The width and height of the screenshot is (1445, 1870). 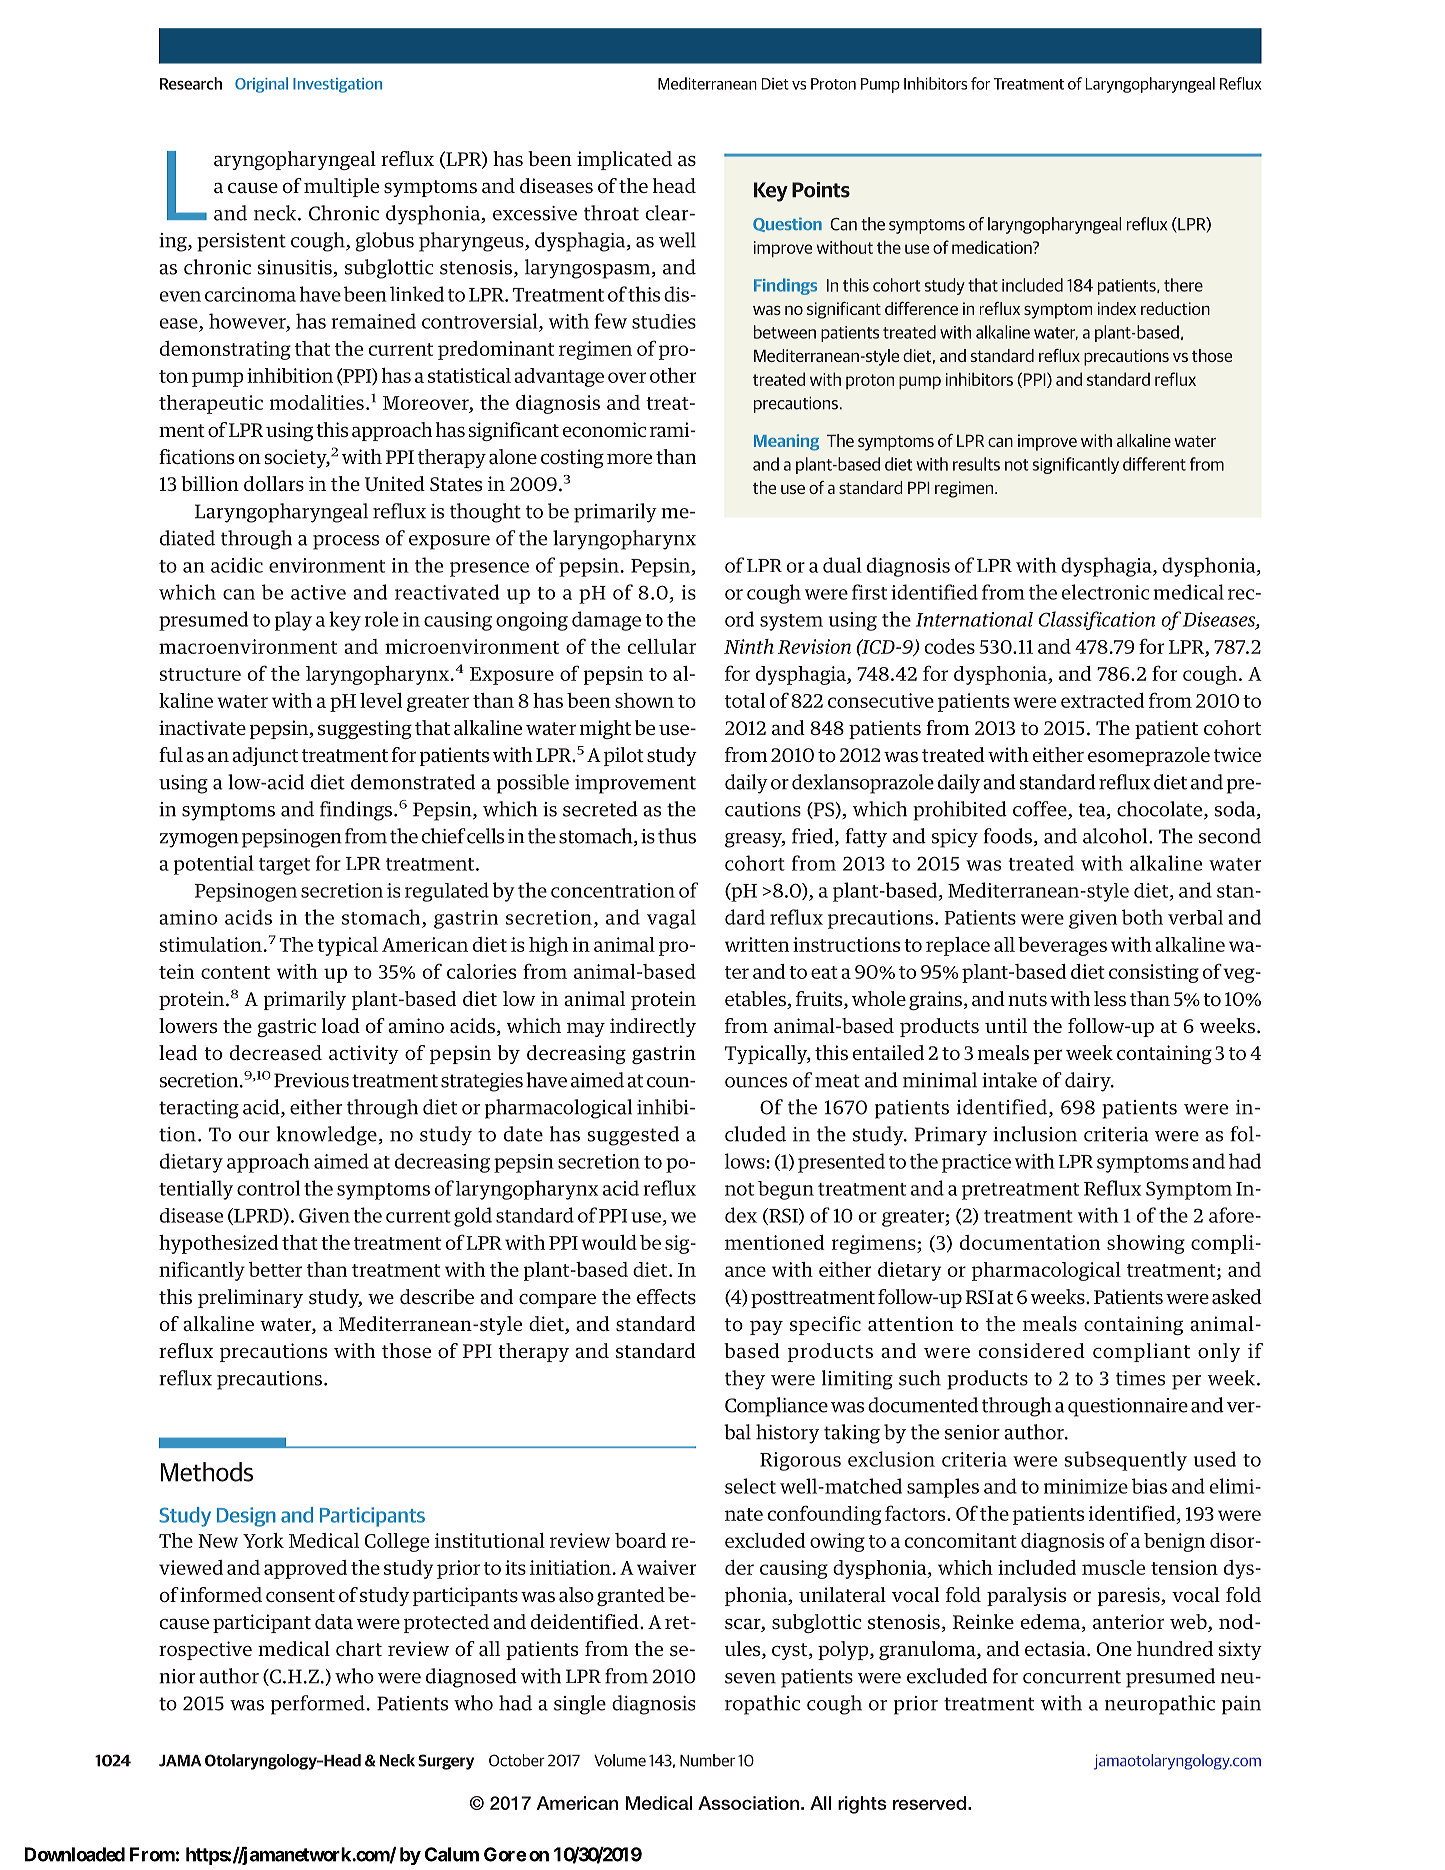 I want to click on performed, so click(x=318, y=1705).
